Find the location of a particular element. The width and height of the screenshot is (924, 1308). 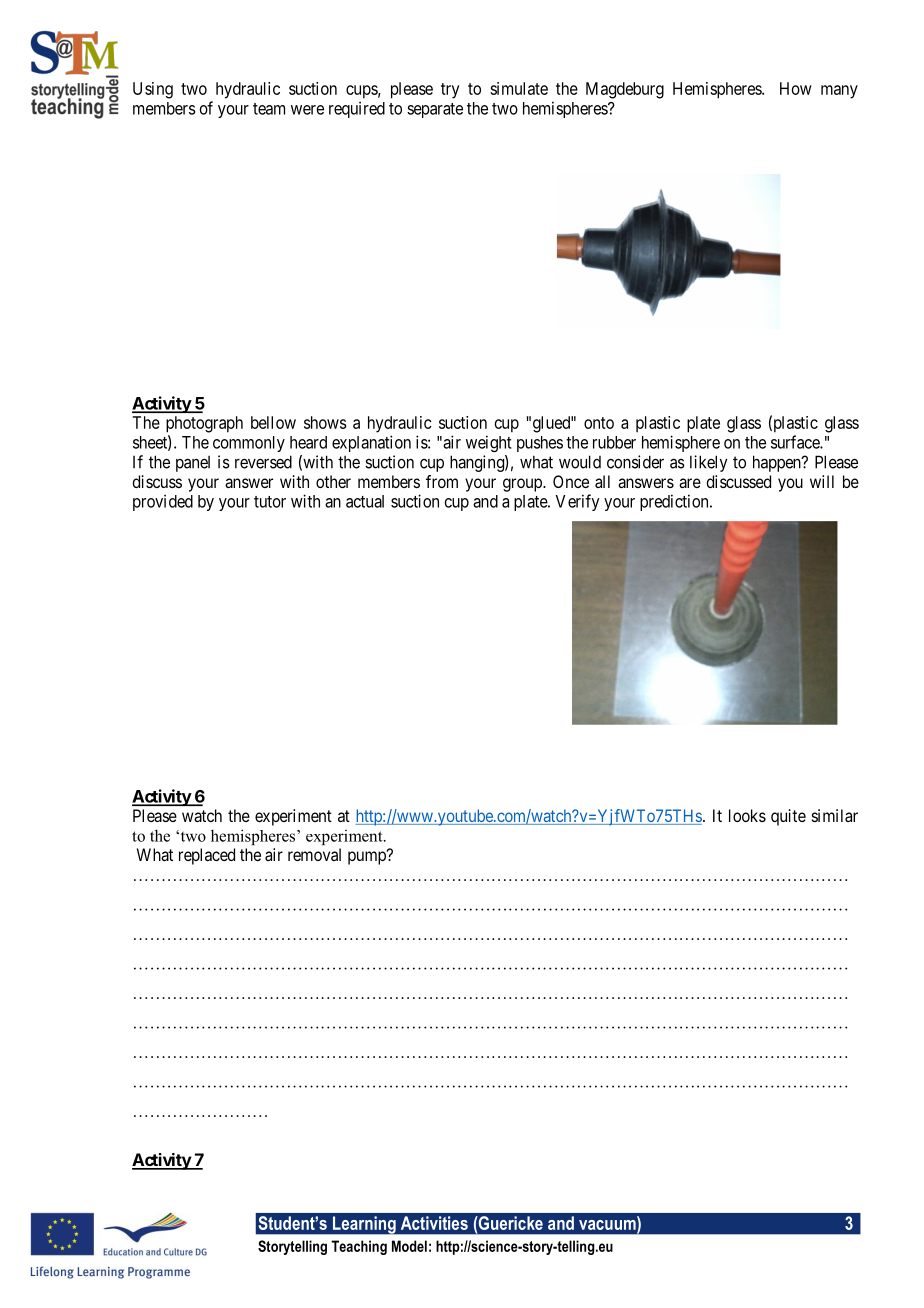

tutor is located at coordinates (270, 502).
